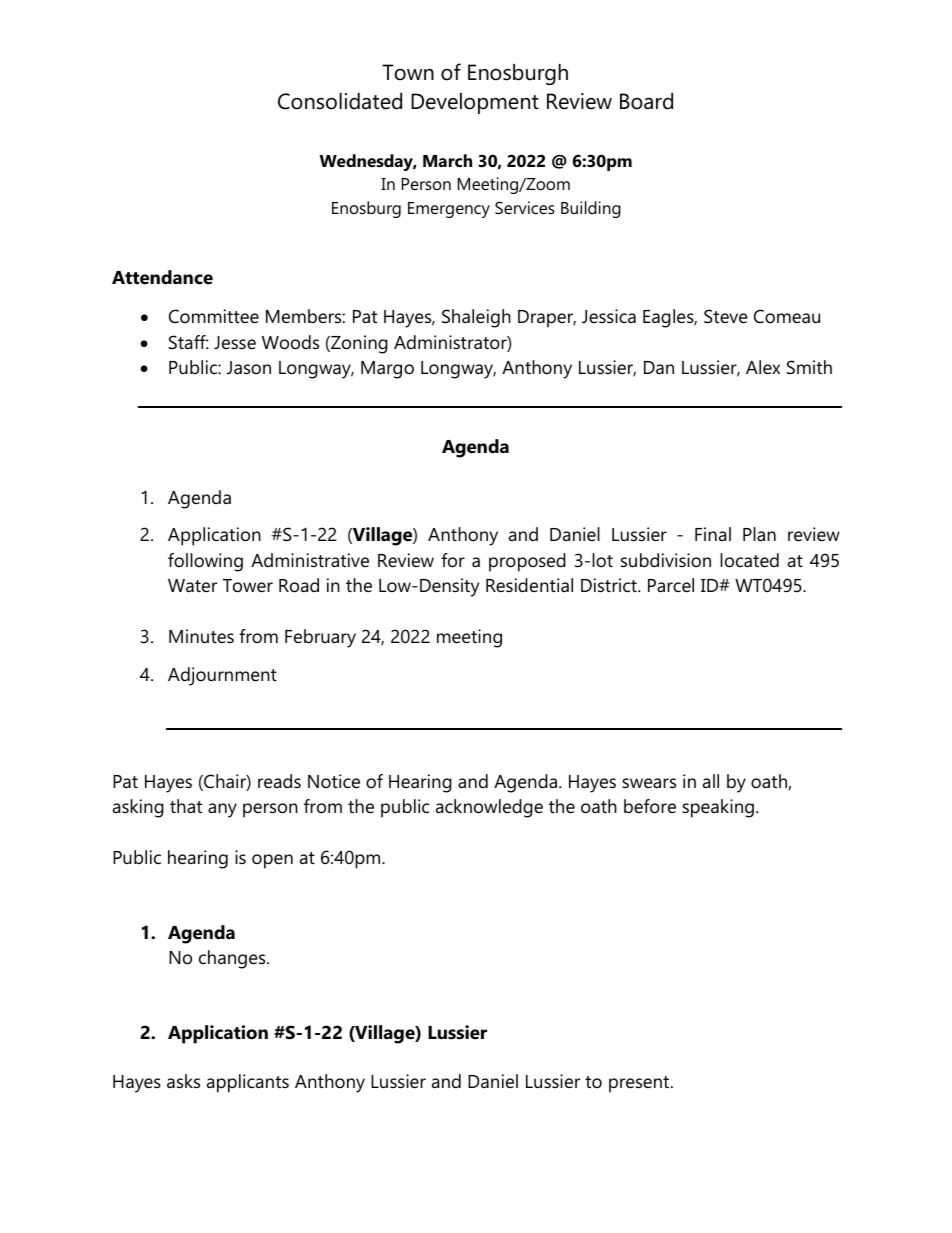 The image size is (952, 1233). What do you see at coordinates (646, 101) in the page?
I see `Board` at bounding box center [646, 101].
